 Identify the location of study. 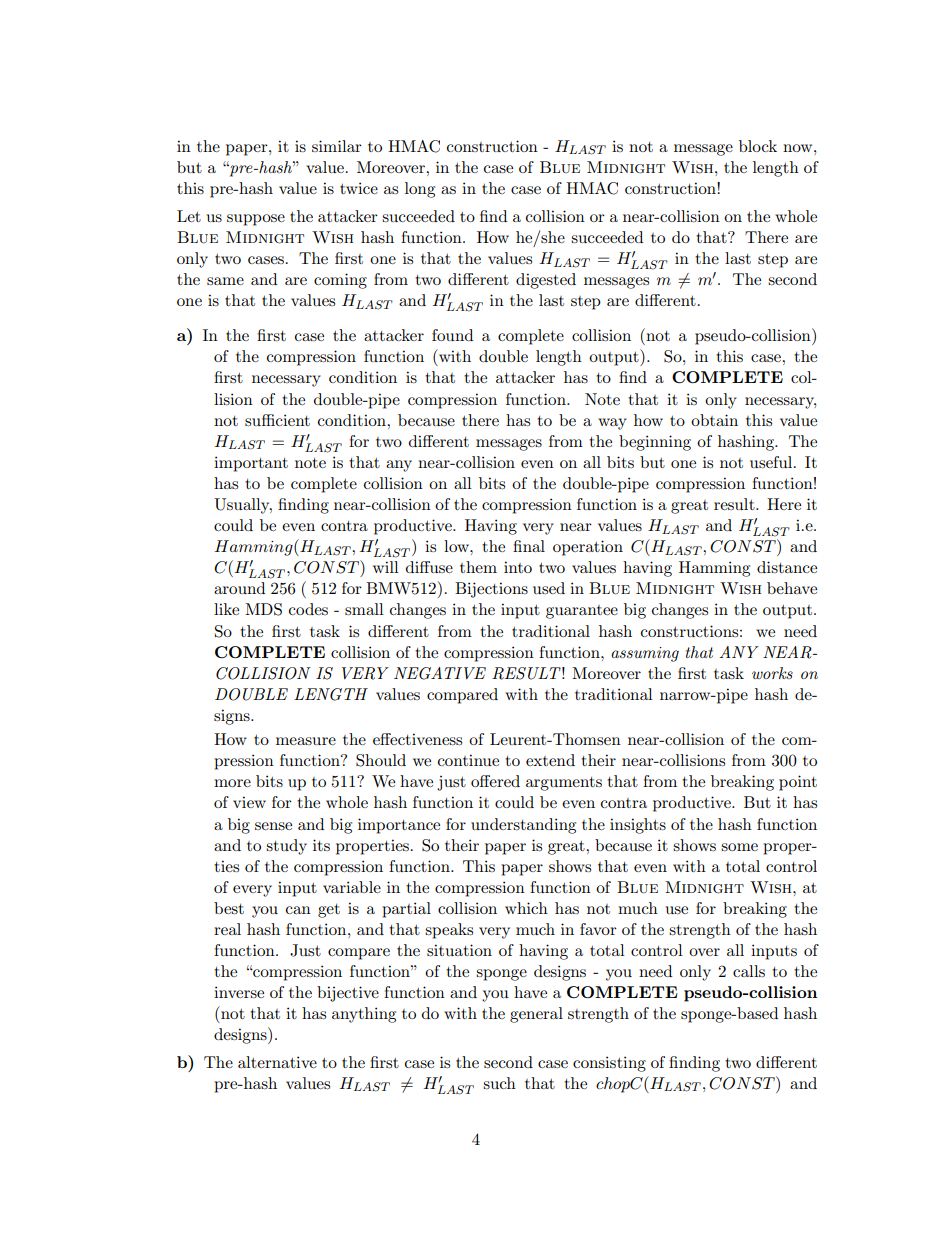
(286, 847).
